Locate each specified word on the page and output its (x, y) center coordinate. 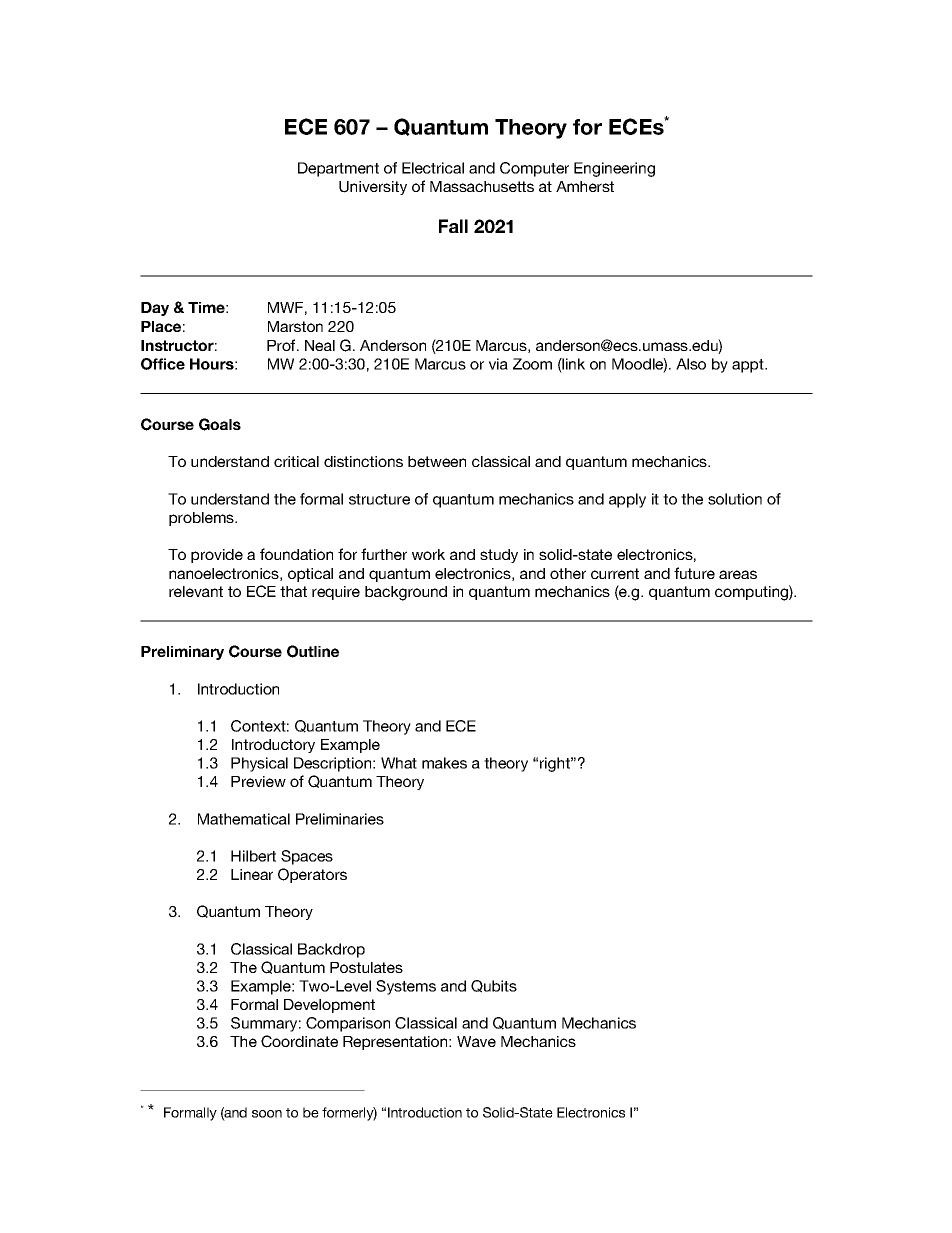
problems (202, 519)
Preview (258, 781)
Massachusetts (482, 186)
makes (444, 763)
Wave (476, 1041)
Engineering (614, 169)
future (694, 573)
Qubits (494, 986)
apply (627, 500)
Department (338, 169)
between (437, 461)
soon (267, 1114)
